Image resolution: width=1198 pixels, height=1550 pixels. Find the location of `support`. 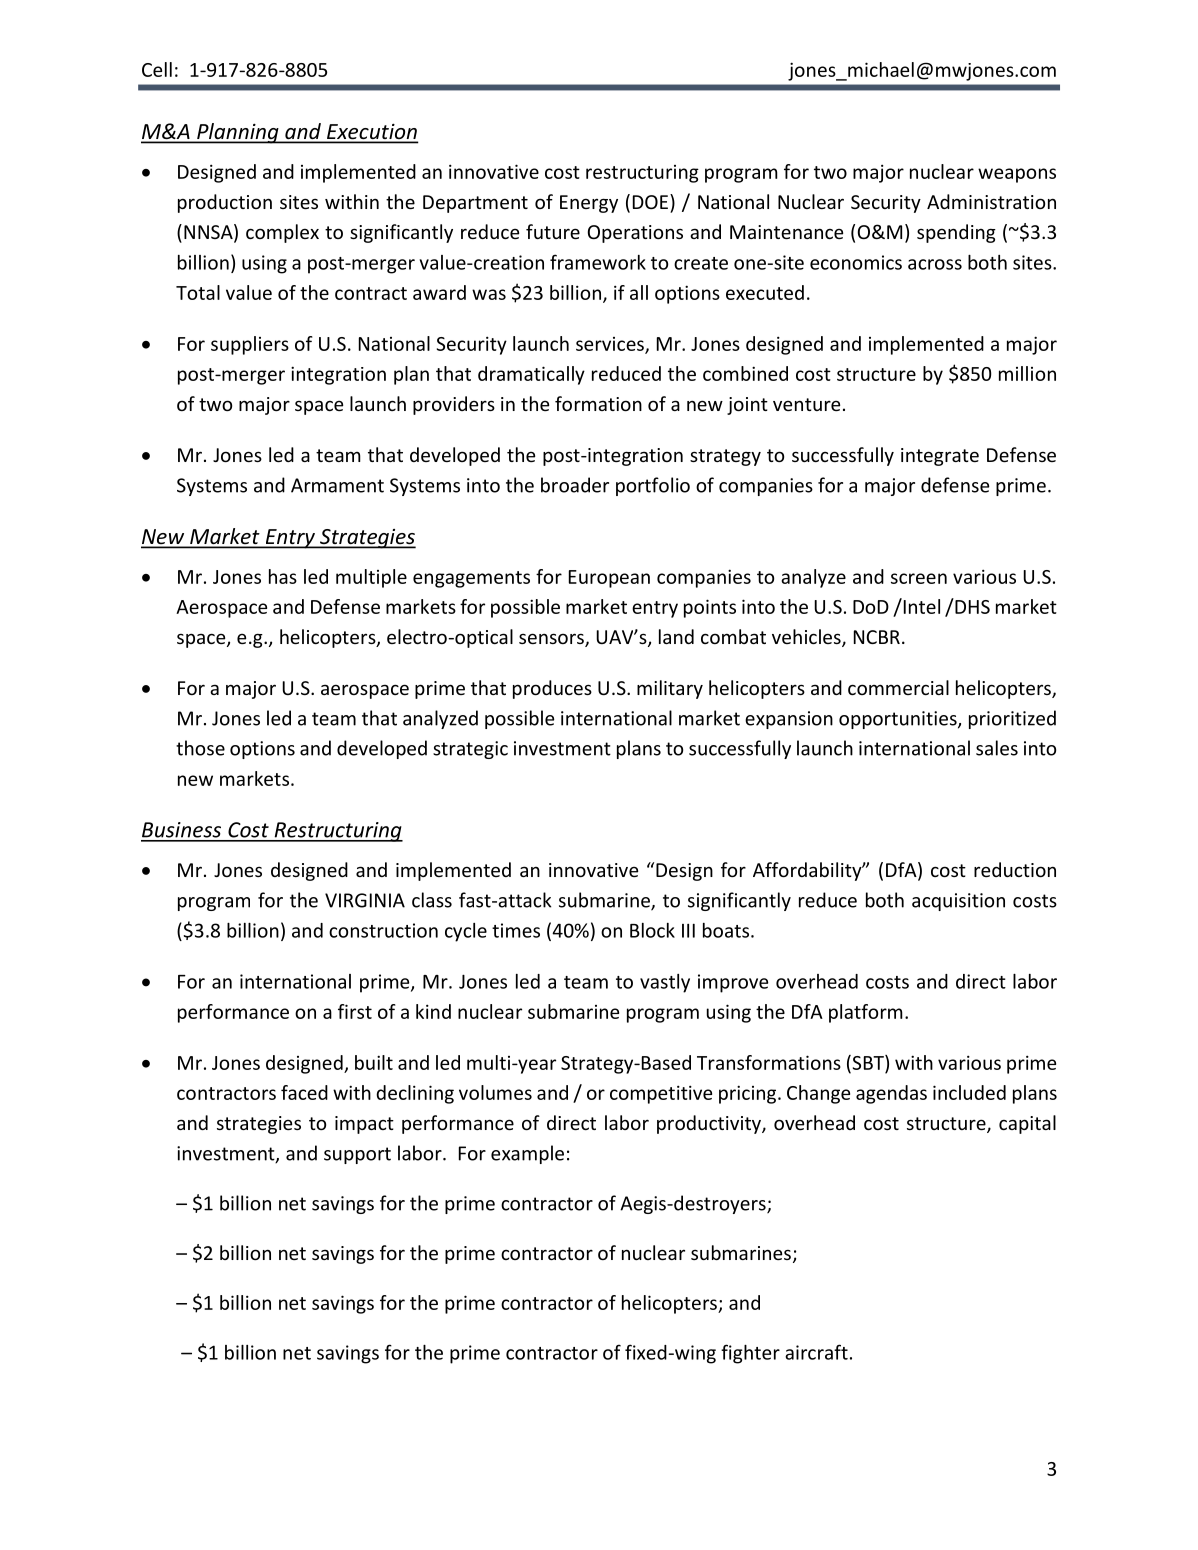

support is located at coordinates (357, 1155).
